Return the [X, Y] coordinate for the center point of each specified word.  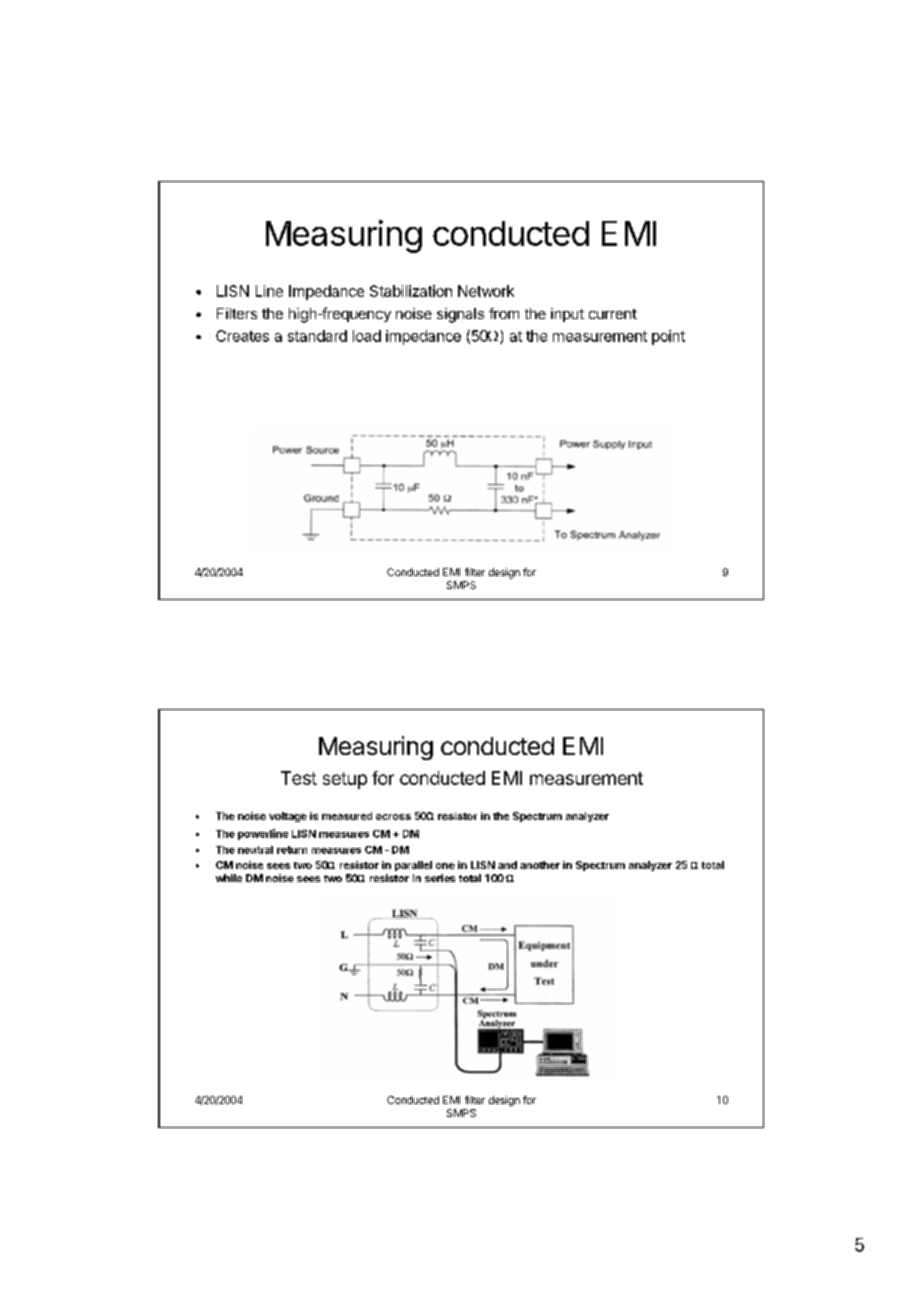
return [292, 850]
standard [317, 336]
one [445, 866]
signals [460, 315]
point [668, 337]
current [613, 314]
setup [345, 780]
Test [299, 778]
